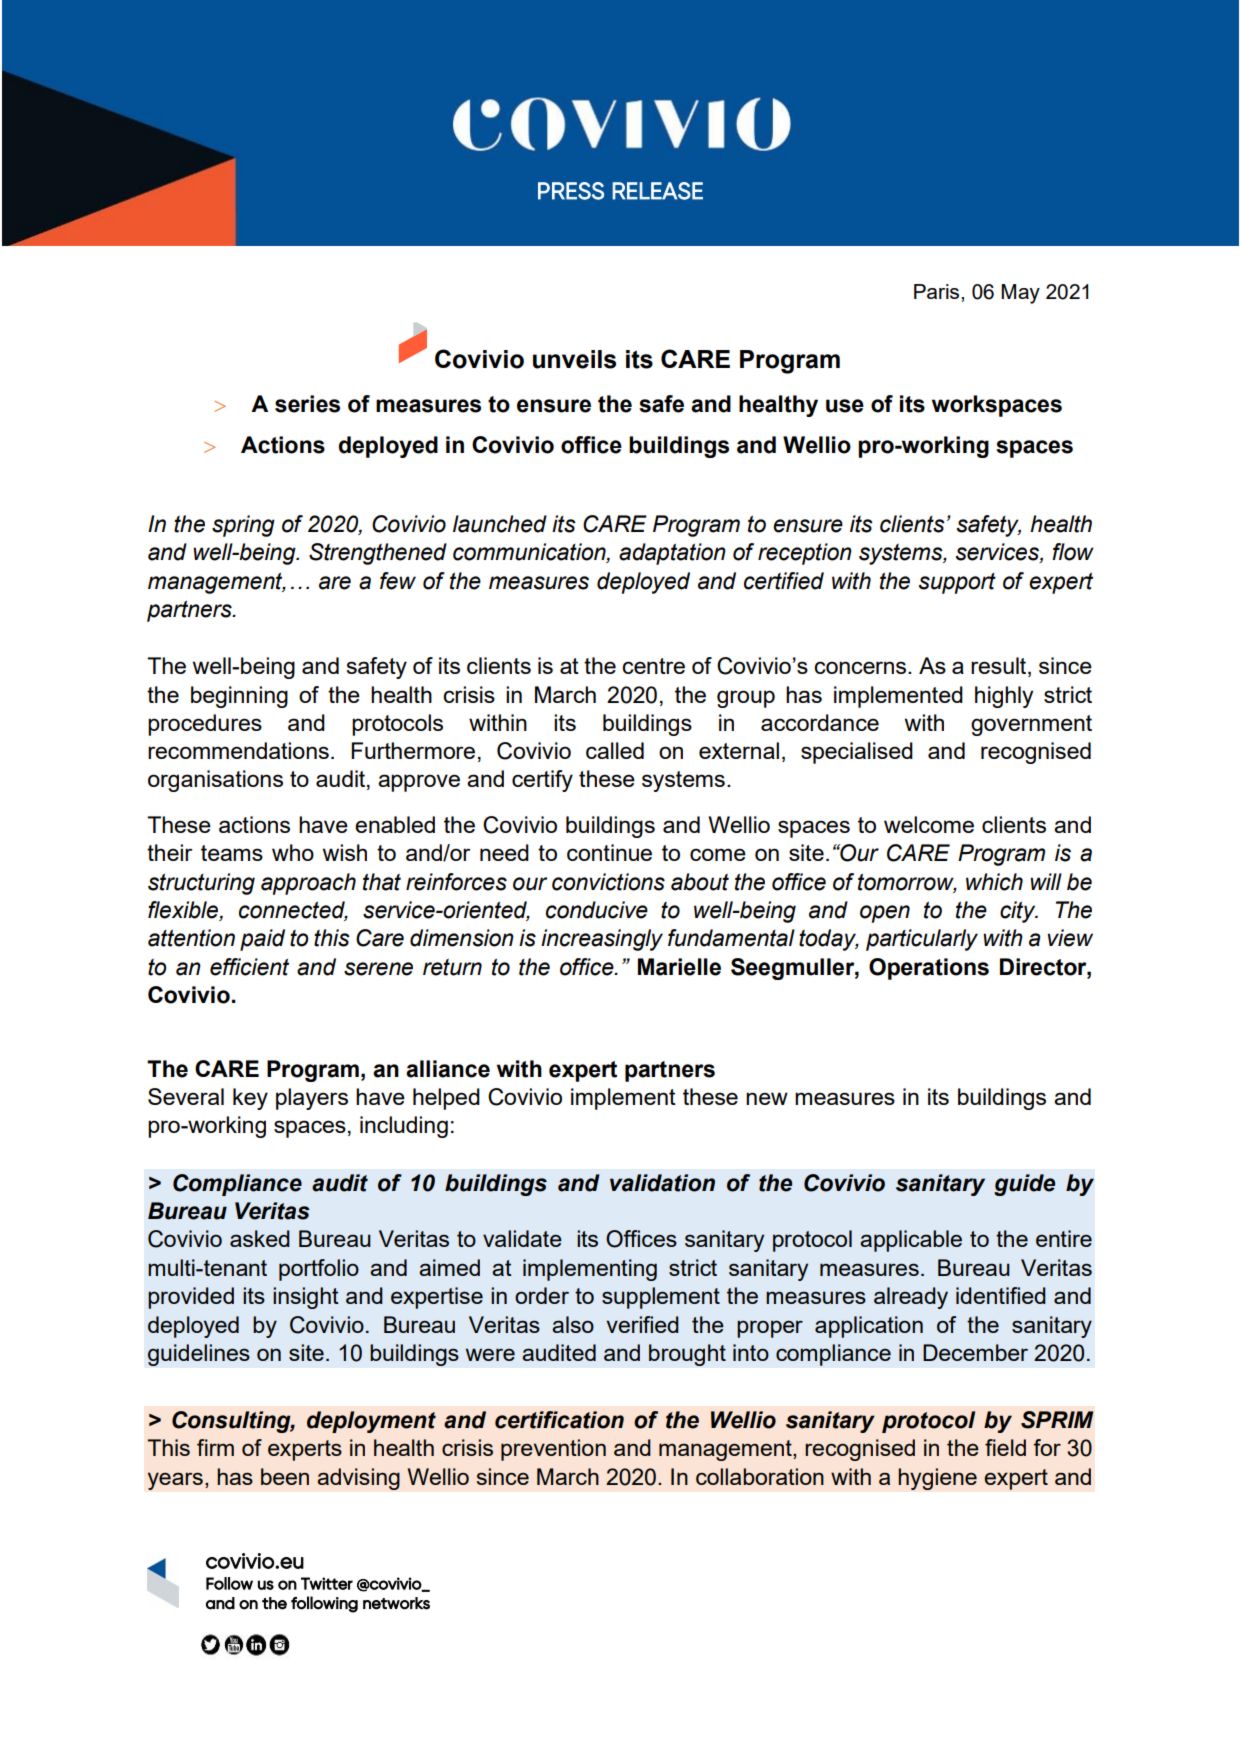  I want to click on spring, so click(243, 526).
